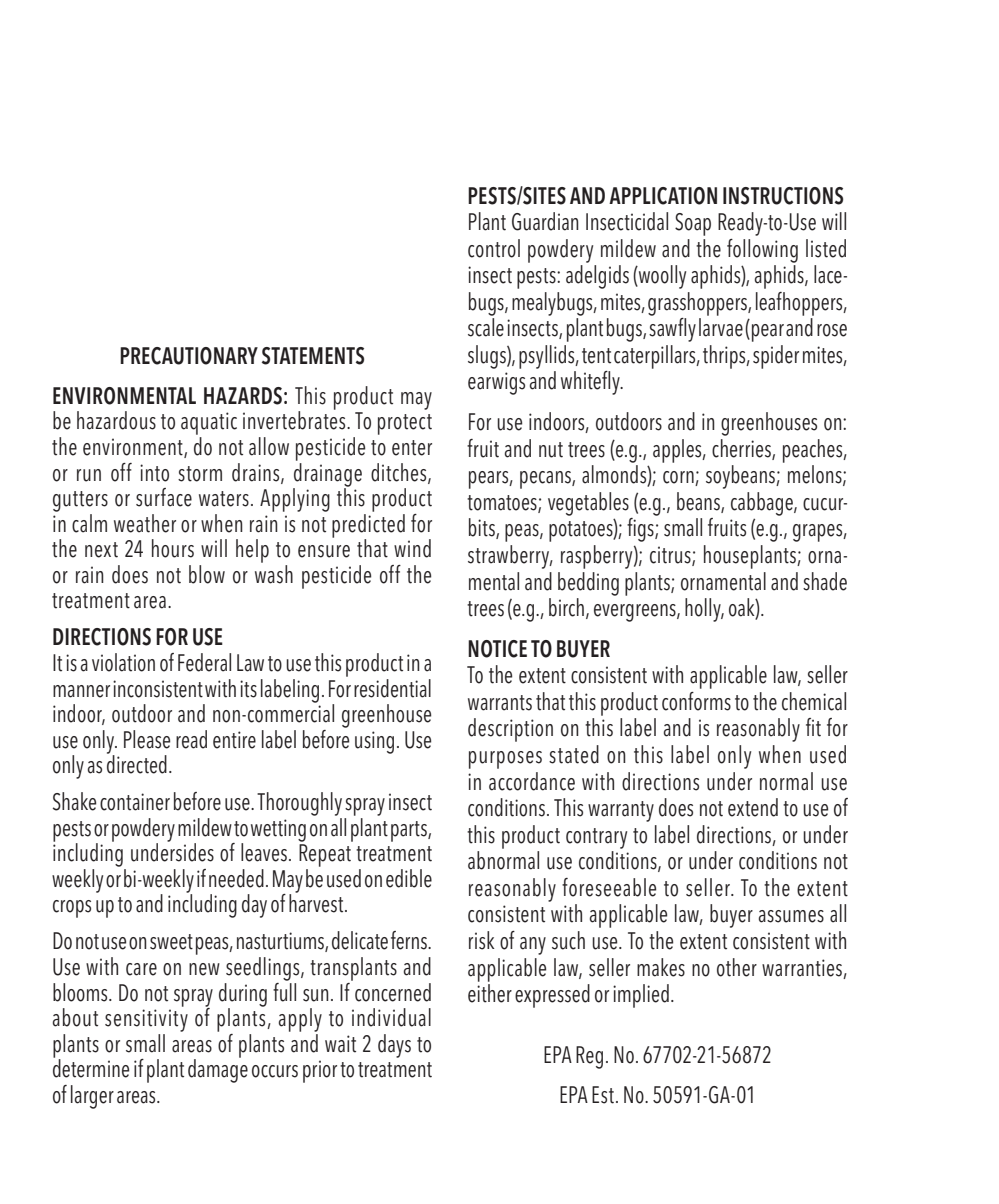  Describe the element at coordinates (693, 224) in the screenshot. I see `Soap` at that location.
